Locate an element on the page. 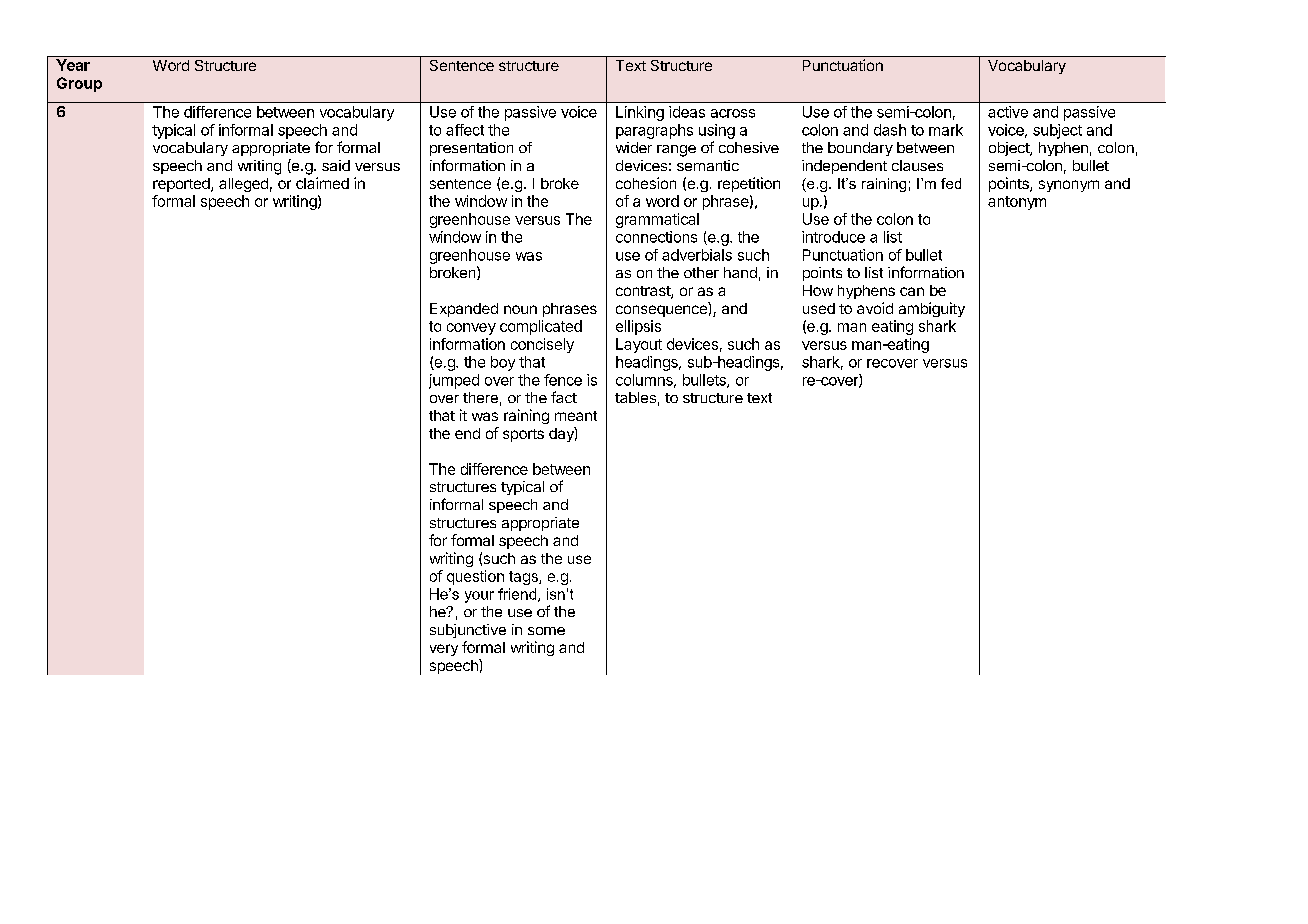  contrast is located at coordinates (644, 292).
